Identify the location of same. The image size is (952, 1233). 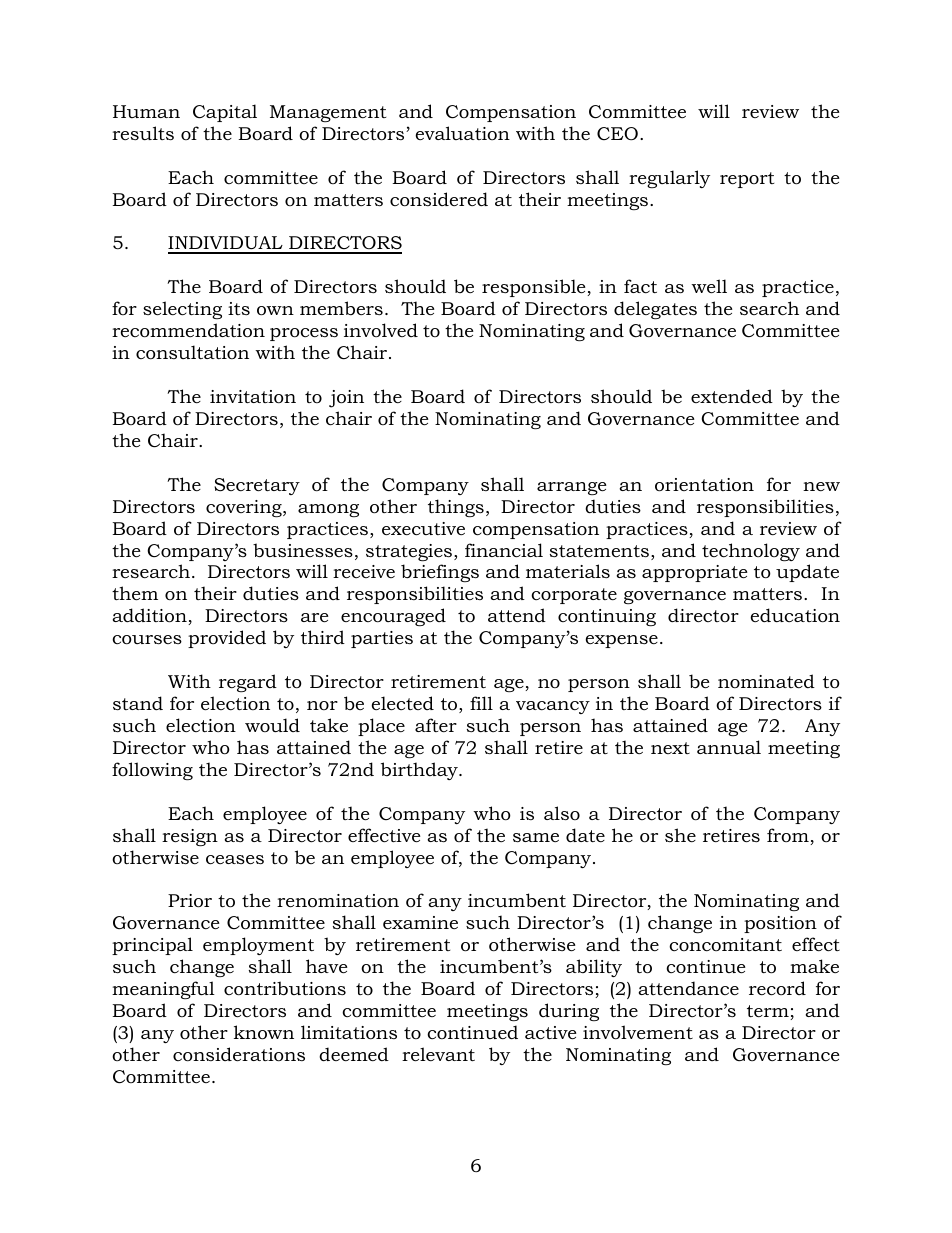
(536, 837).
